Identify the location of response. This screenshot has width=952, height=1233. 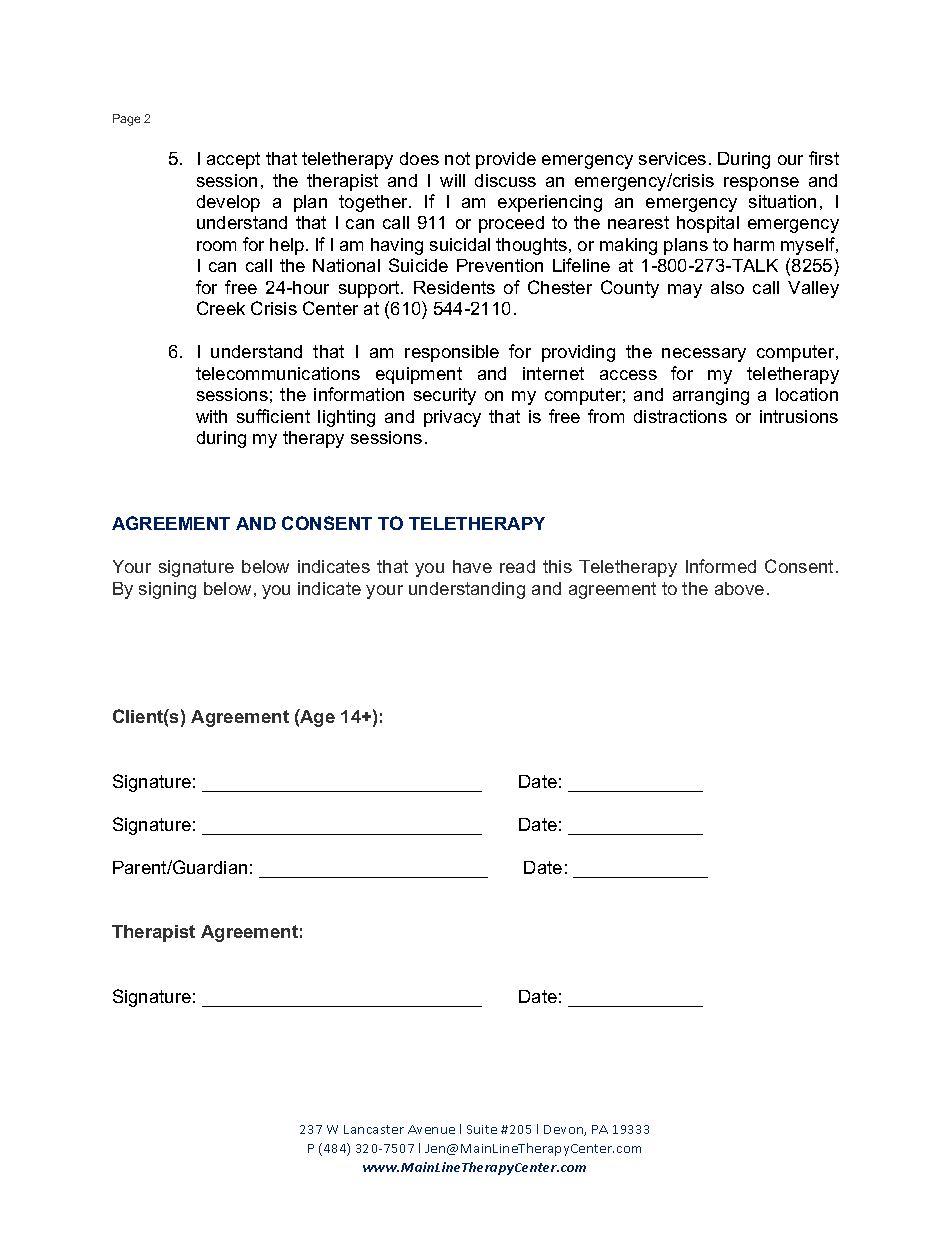
(761, 184).
